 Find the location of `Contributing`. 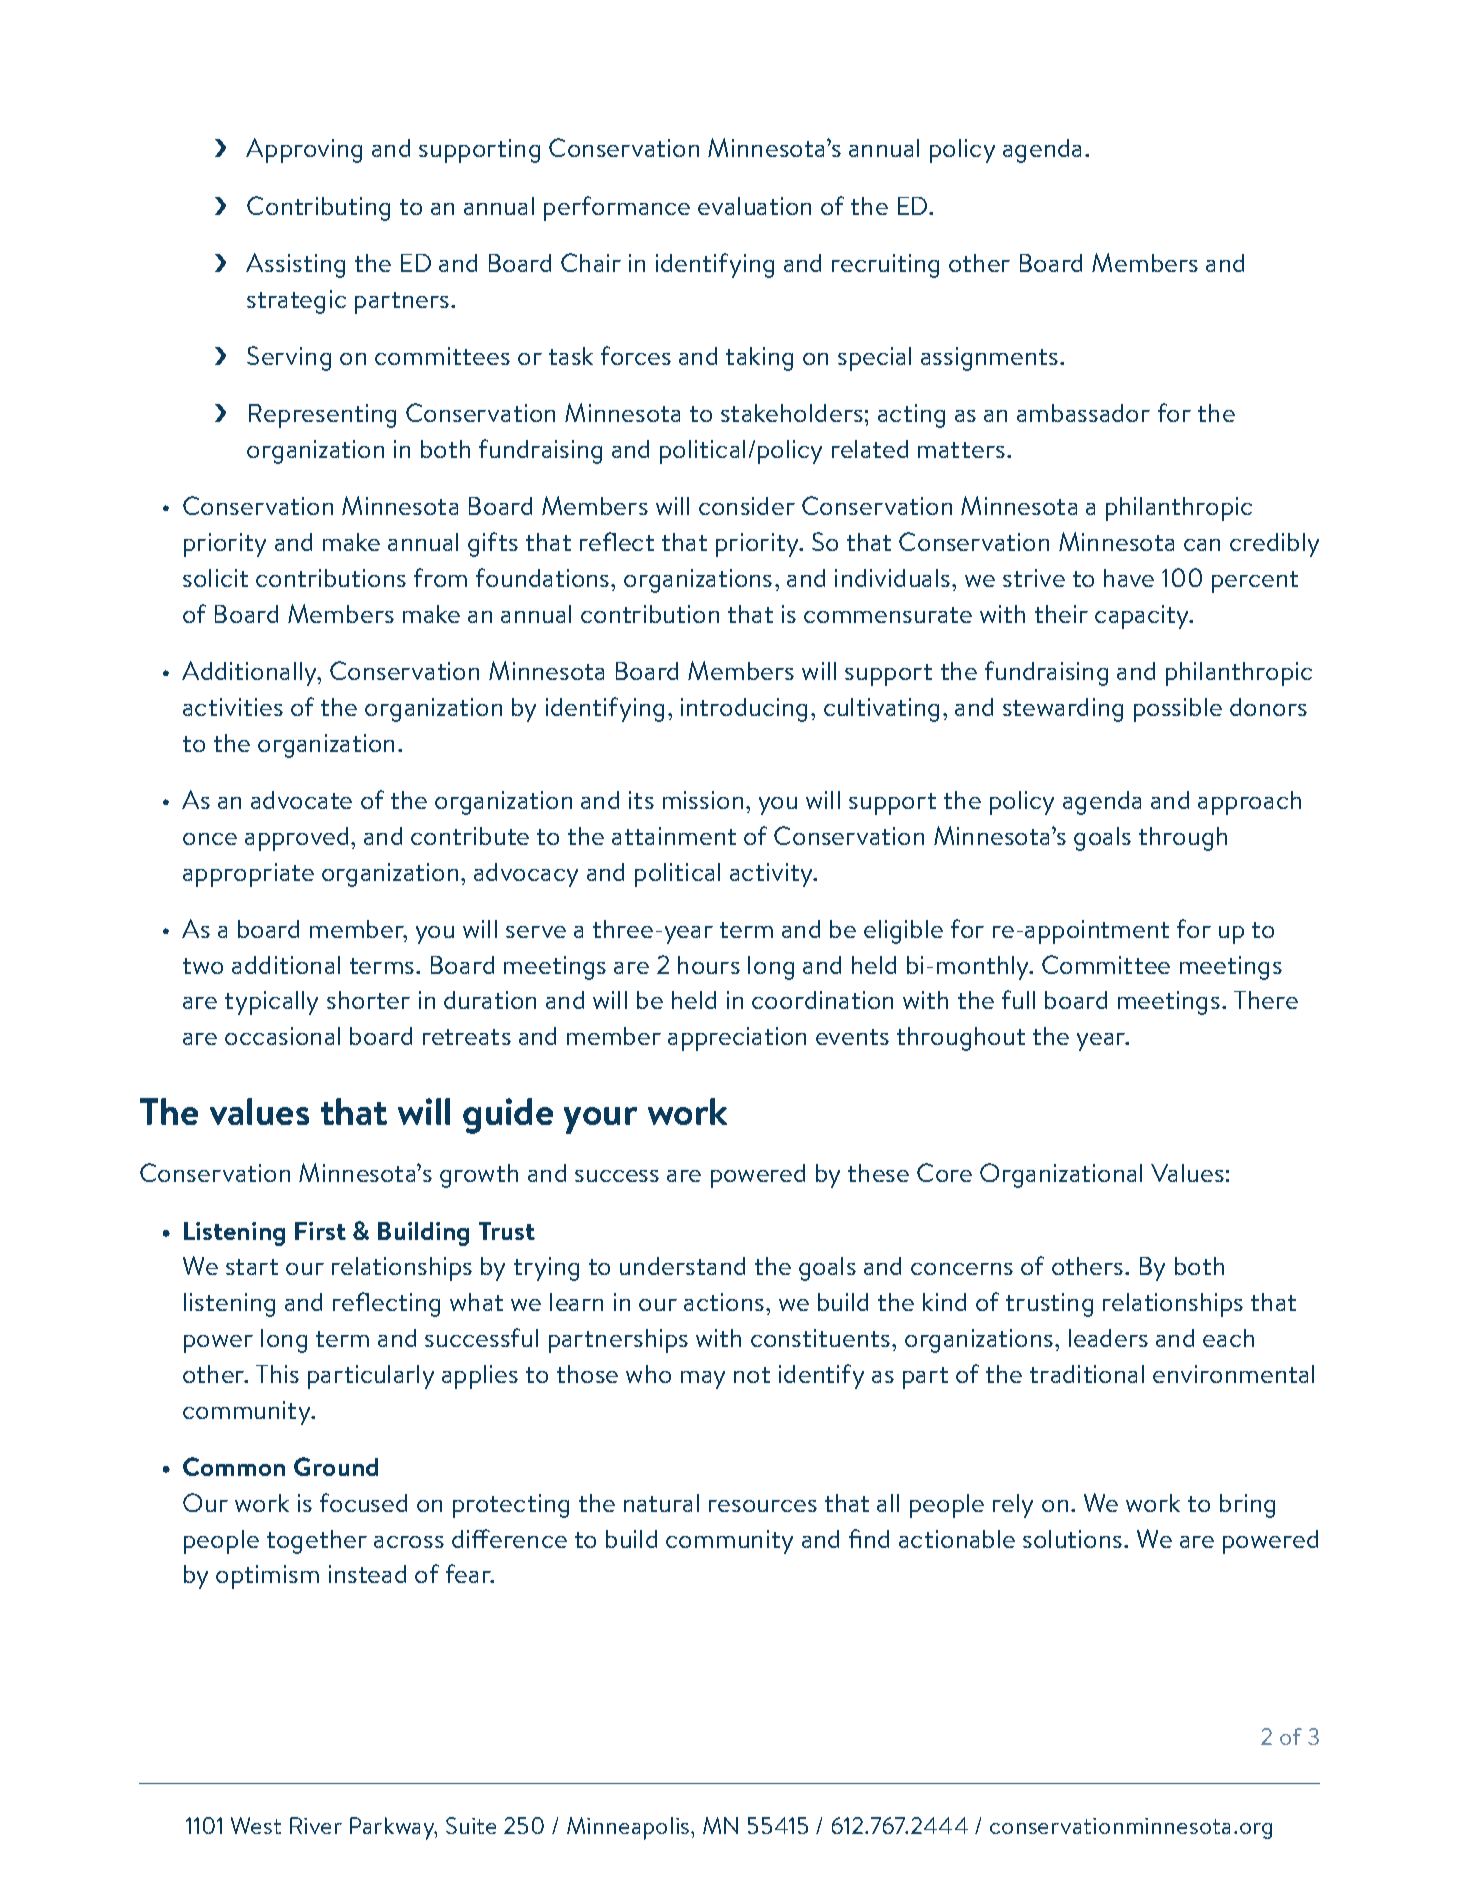

Contributing is located at coordinates (318, 208).
